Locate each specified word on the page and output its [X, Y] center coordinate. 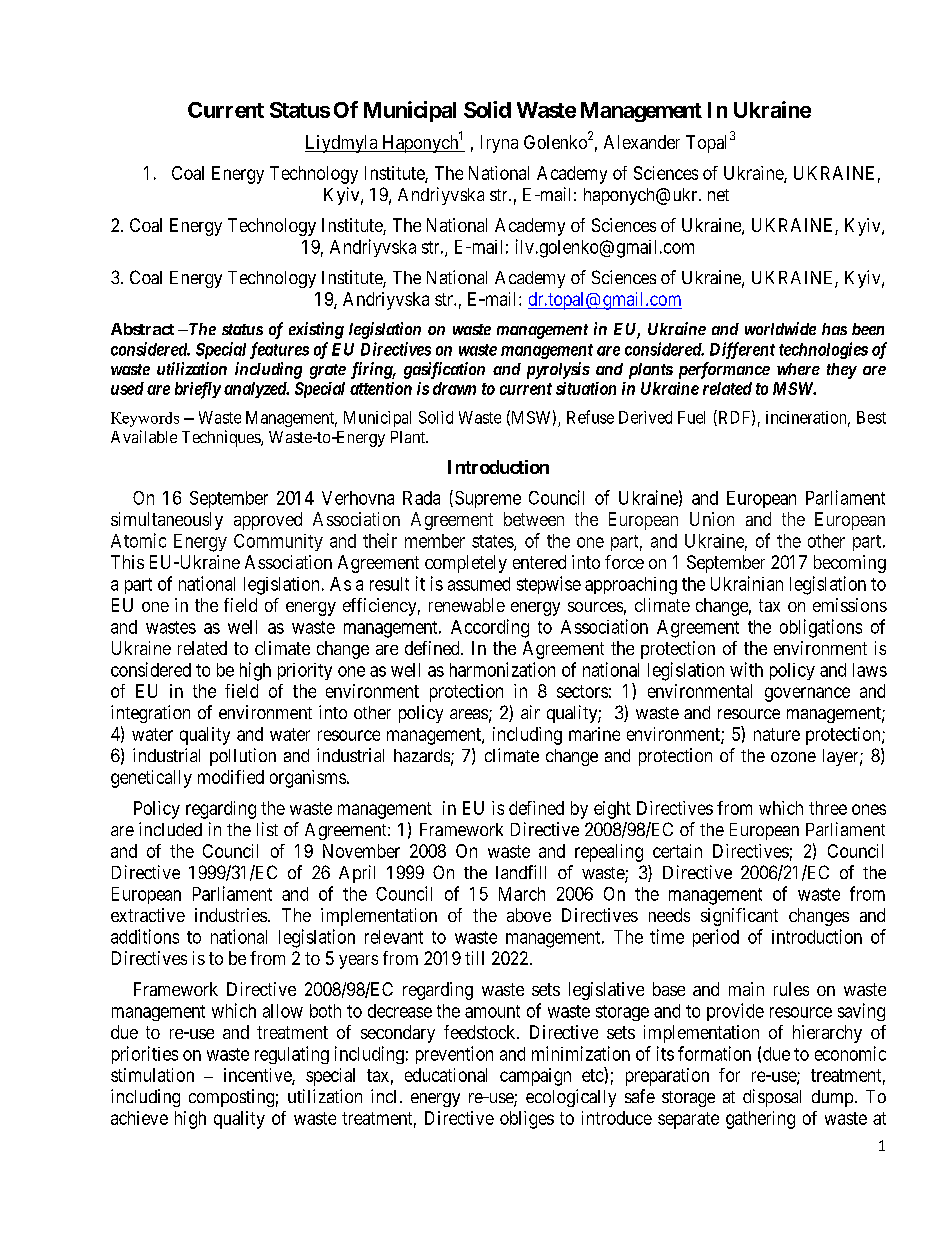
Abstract [142, 329]
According [490, 628]
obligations [821, 628]
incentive [258, 1076]
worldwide [780, 328]
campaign [535, 1077]
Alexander [642, 142]
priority [305, 671]
